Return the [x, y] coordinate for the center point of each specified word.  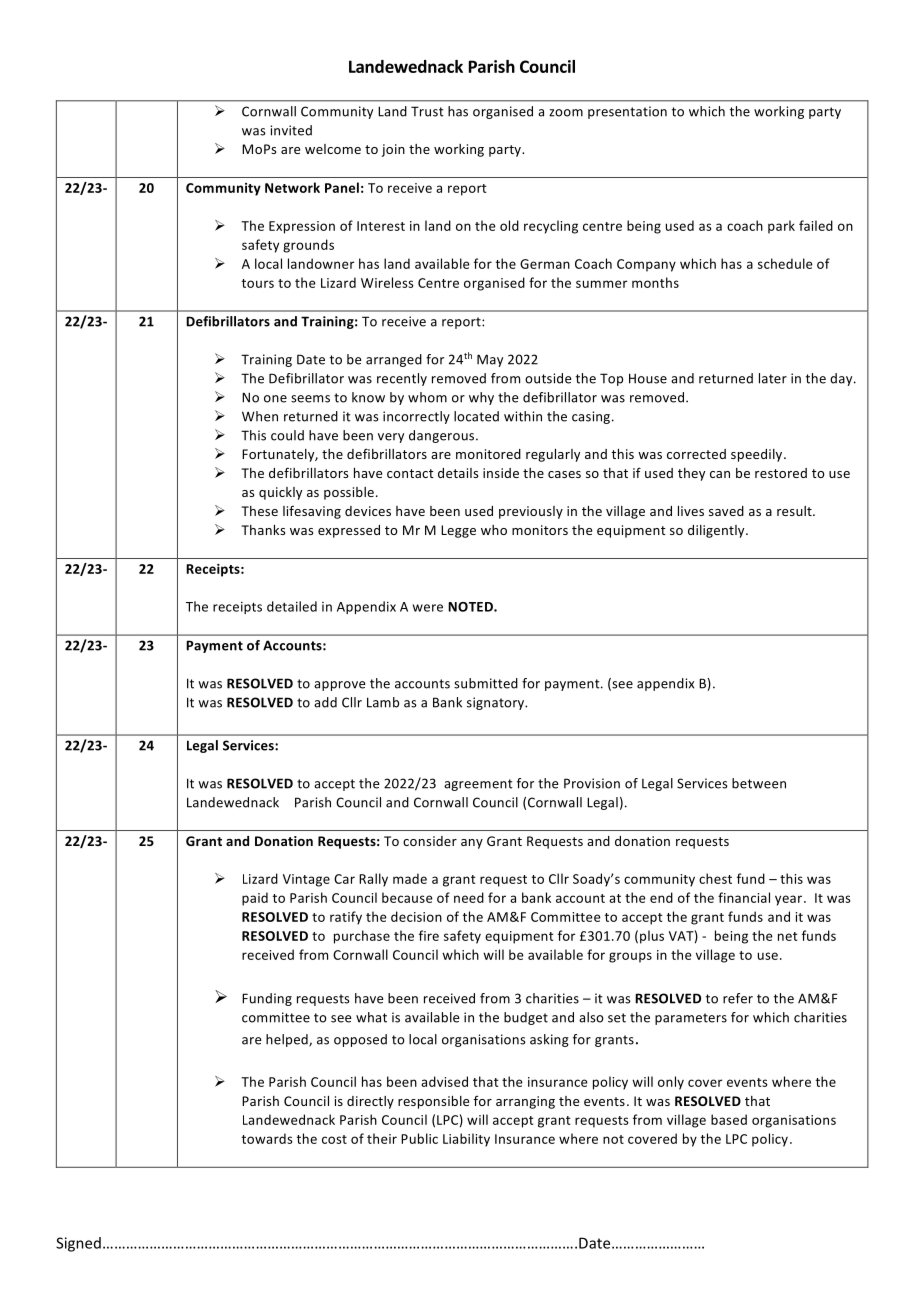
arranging [525, 1102]
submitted [486, 683]
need [469, 897]
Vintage [306, 880]
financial [744, 897]
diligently [717, 531]
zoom [566, 113]
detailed [292, 606]
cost [334, 1139]
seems [310, 399]
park [781, 227]
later [773, 378]
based [729, 1119]
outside [548, 378]
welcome [333, 149]
